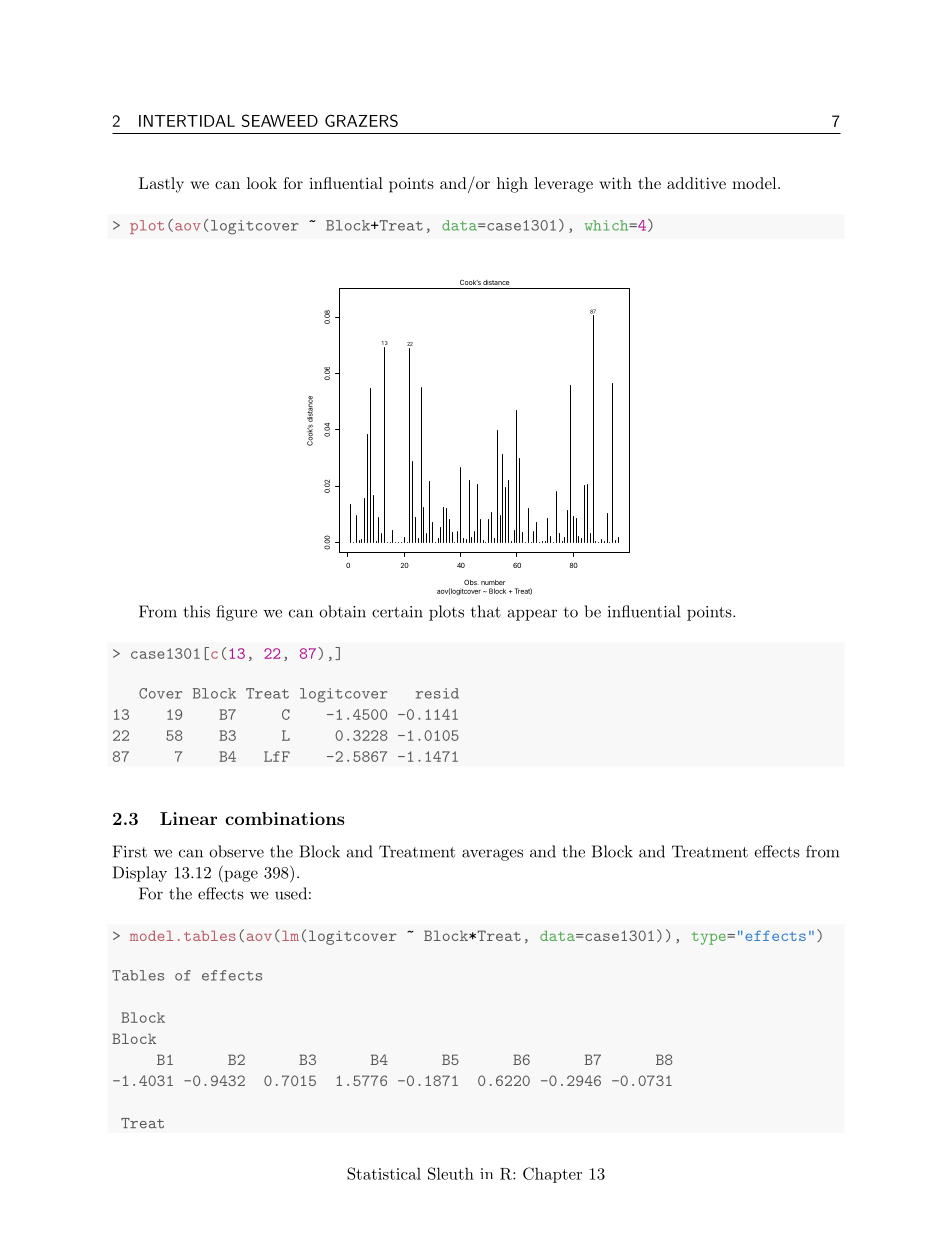  What do you see at coordinates (552, 1175) in the screenshot?
I see `Chapter` at bounding box center [552, 1175].
